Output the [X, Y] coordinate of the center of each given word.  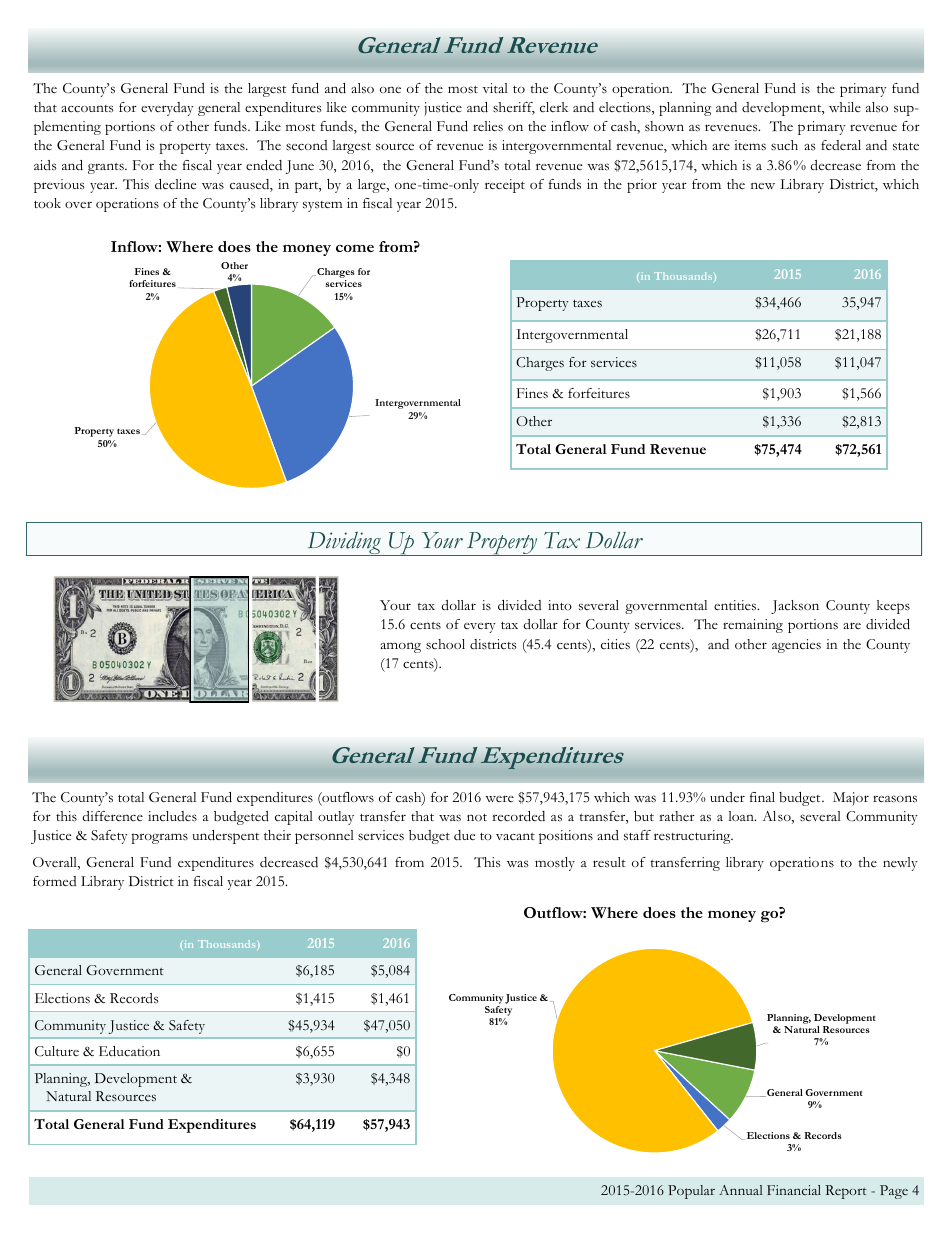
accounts [87, 109]
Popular [691, 1192]
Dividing [344, 544]
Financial [794, 1190]
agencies [796, 646]
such [784, 145]
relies [488, 126]
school [445, 644]
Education [129, 1051]
